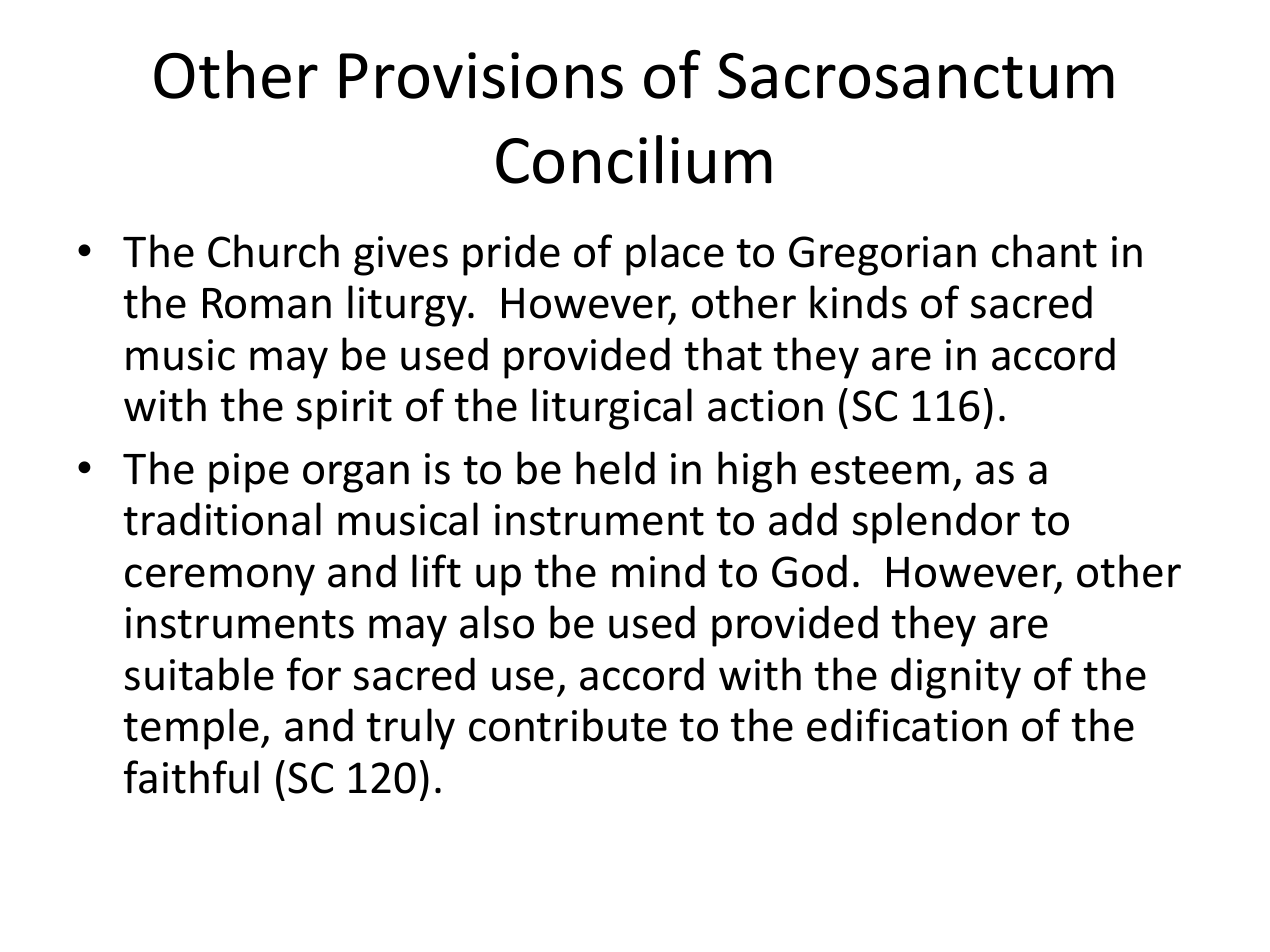  I want to click on splendor, so click(936, 523).
